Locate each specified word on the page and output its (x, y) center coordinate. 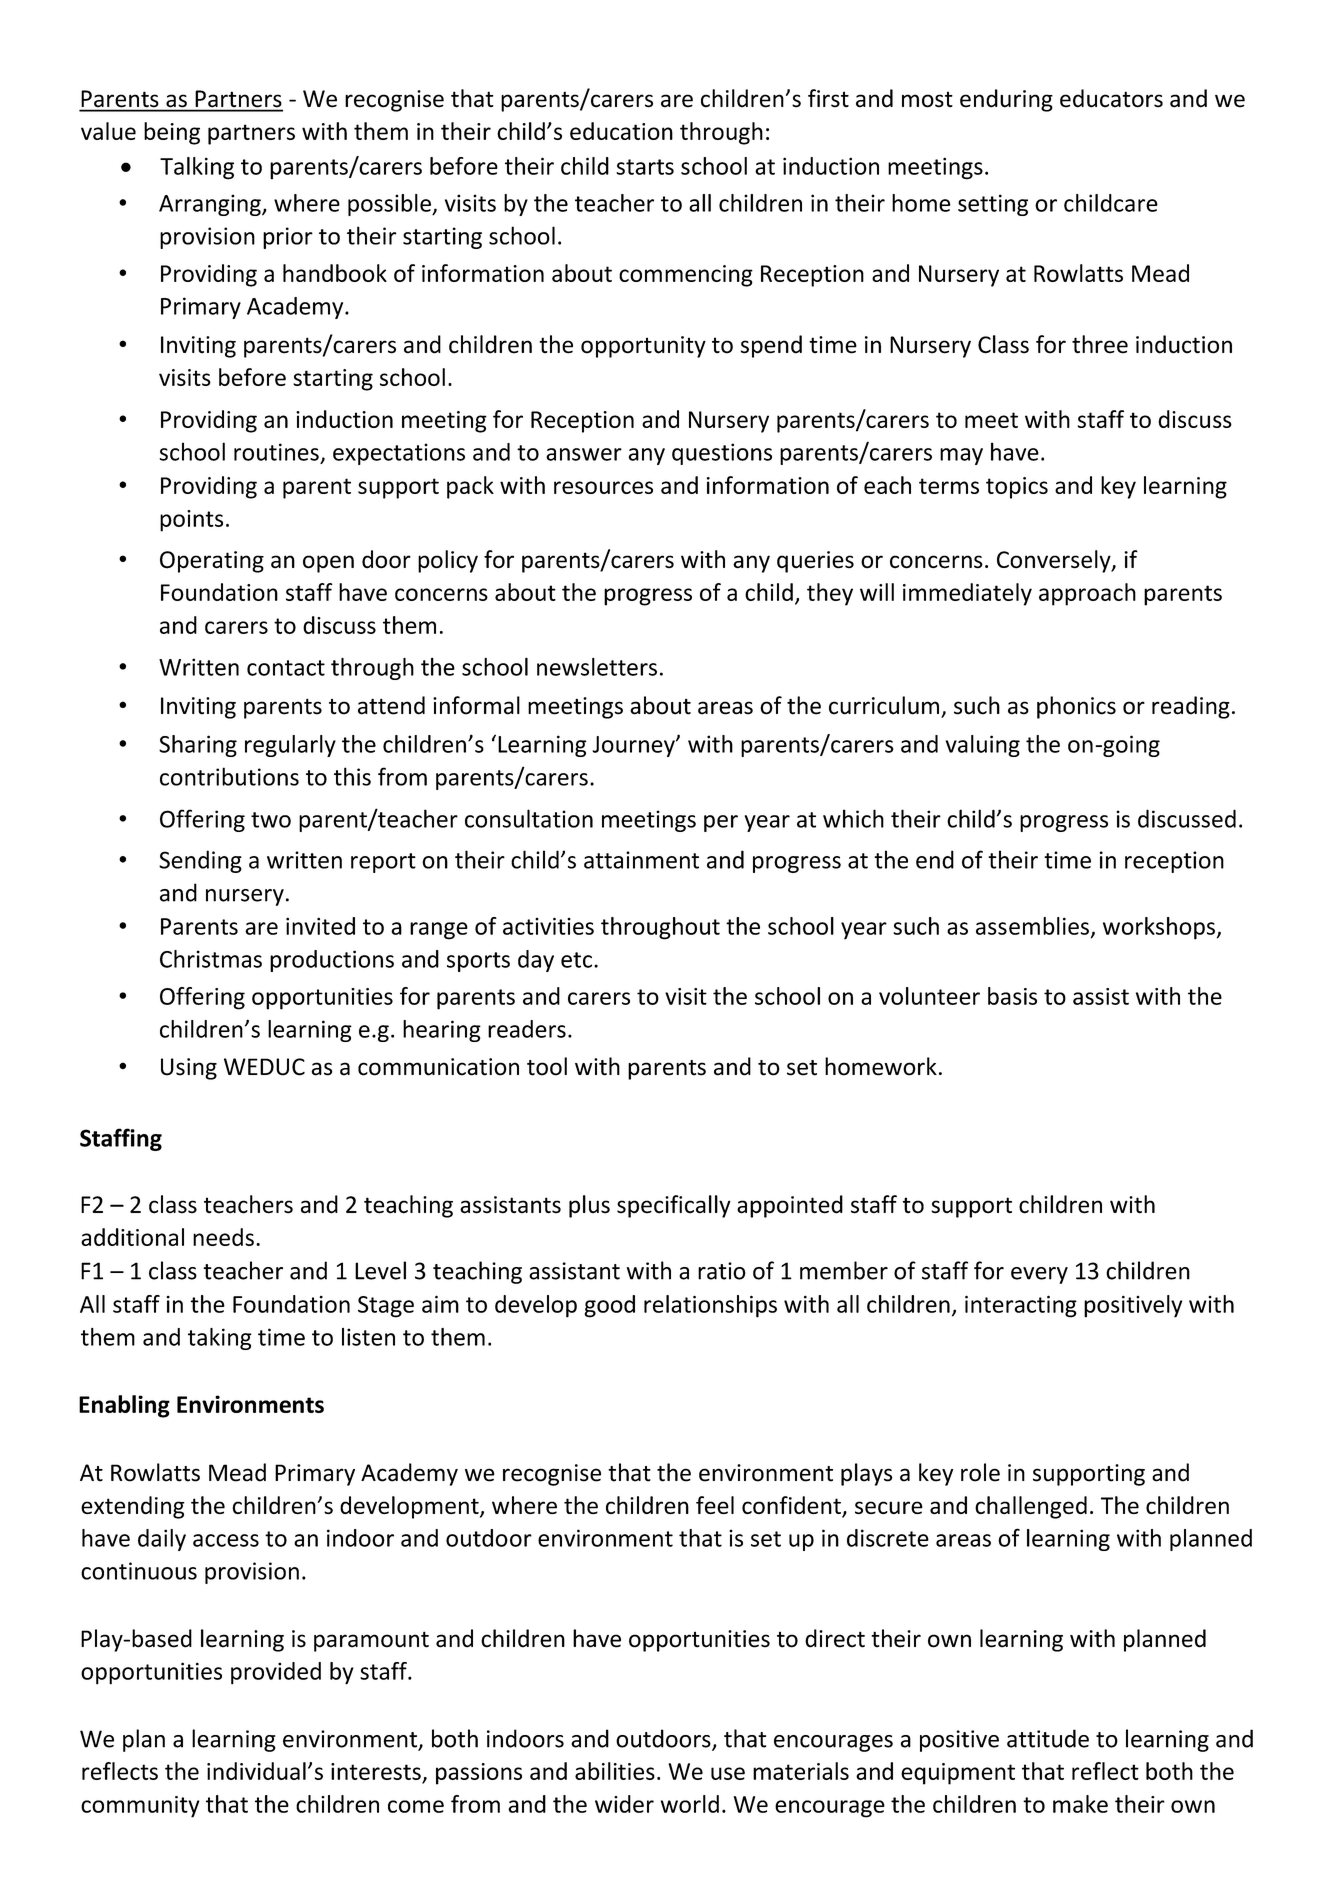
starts (645, 167)
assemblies (1032, 926)
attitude (1048, 1738)
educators (1111, 98)
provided (276, 1673)
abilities (615, 1771)
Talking (197, 168)
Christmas (211, 959)
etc (576, 960)
